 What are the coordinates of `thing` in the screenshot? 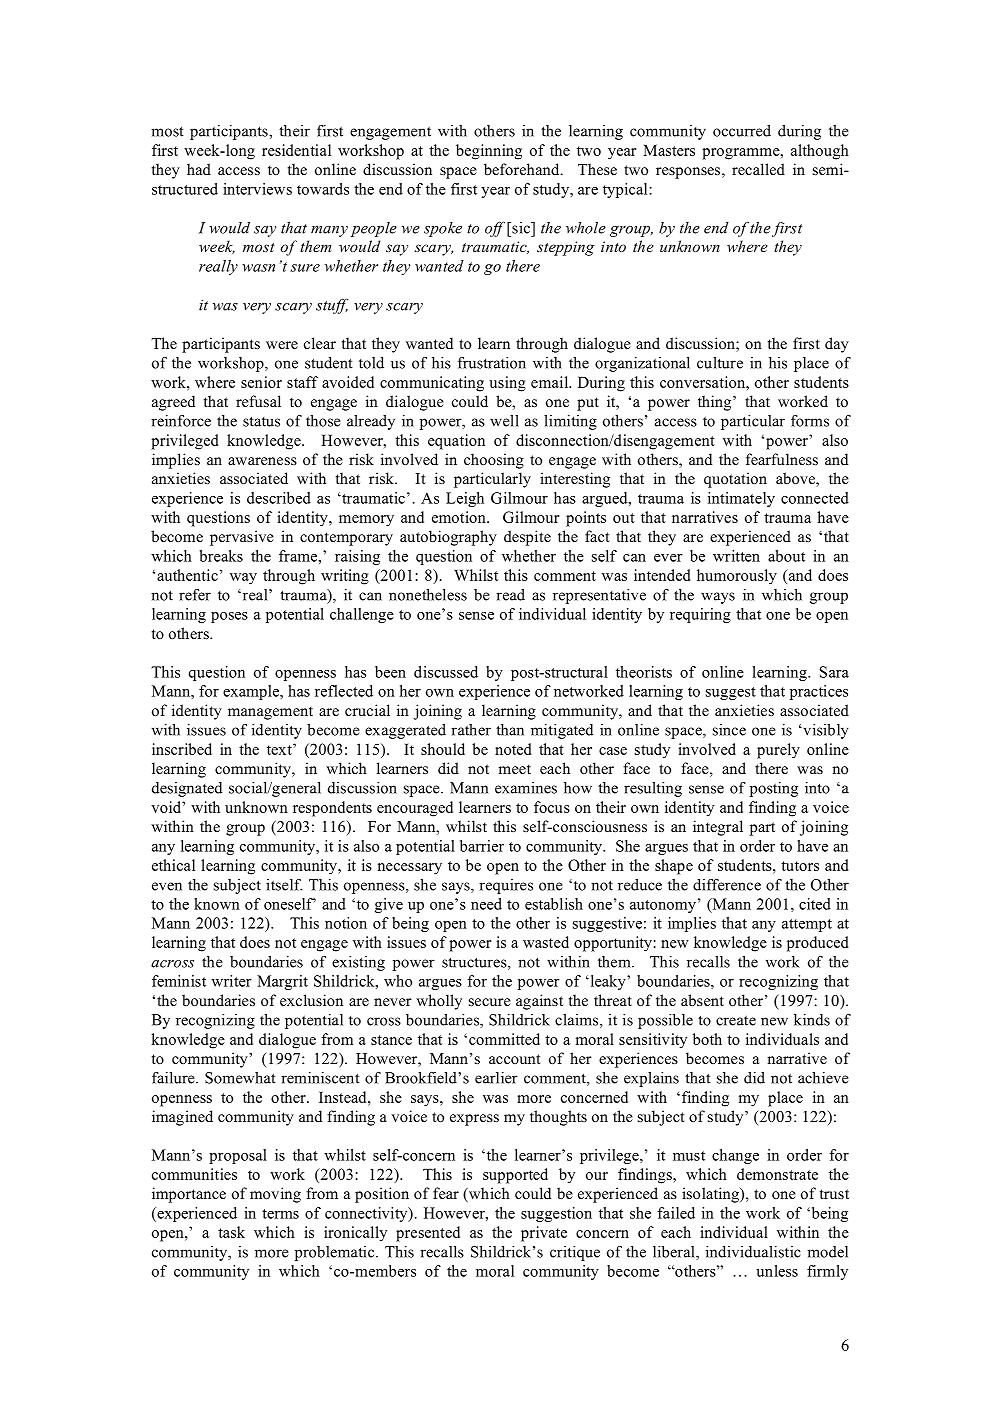 It's located at (716, 403).
